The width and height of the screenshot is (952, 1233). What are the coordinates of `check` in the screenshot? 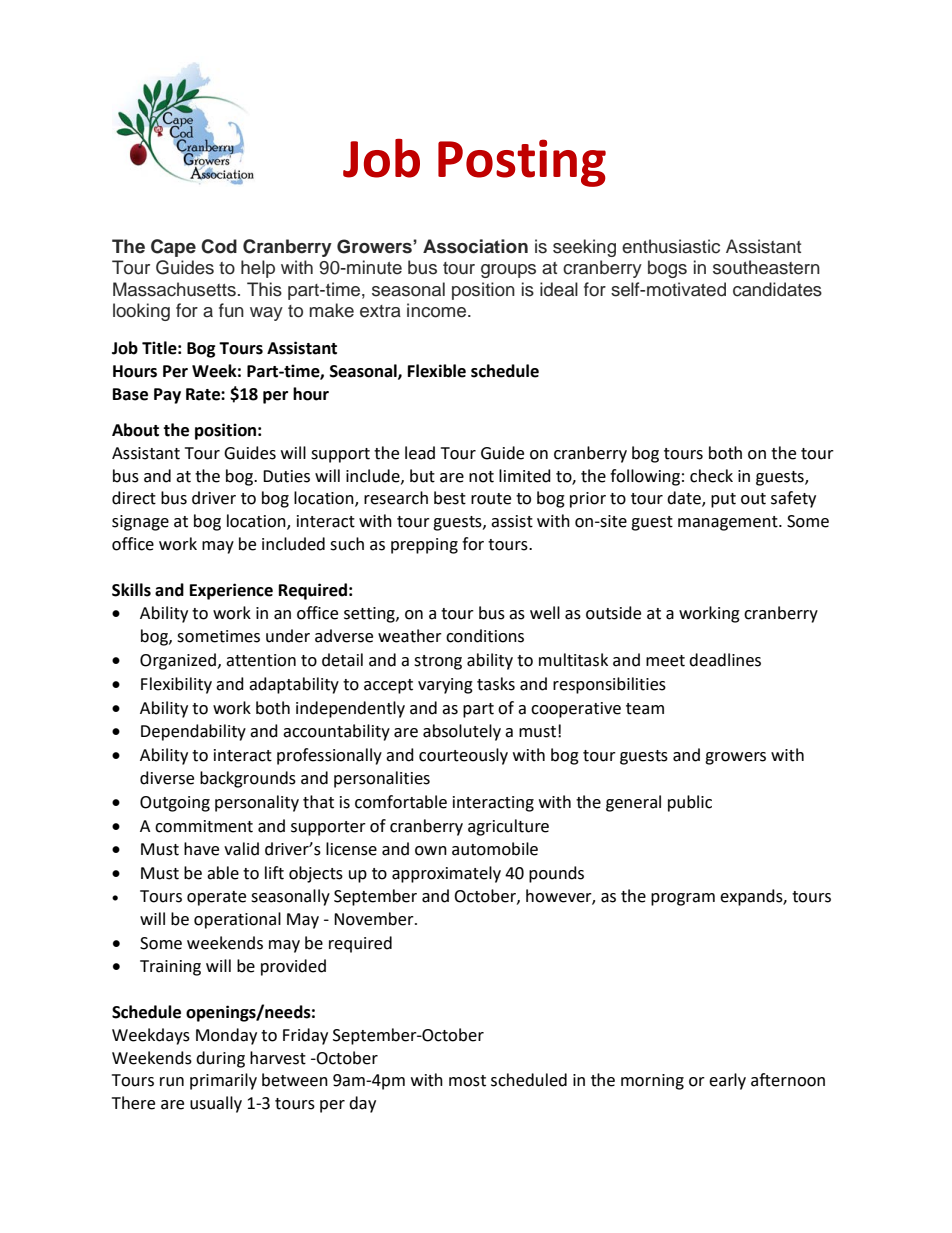 It's located at (711, 476).
